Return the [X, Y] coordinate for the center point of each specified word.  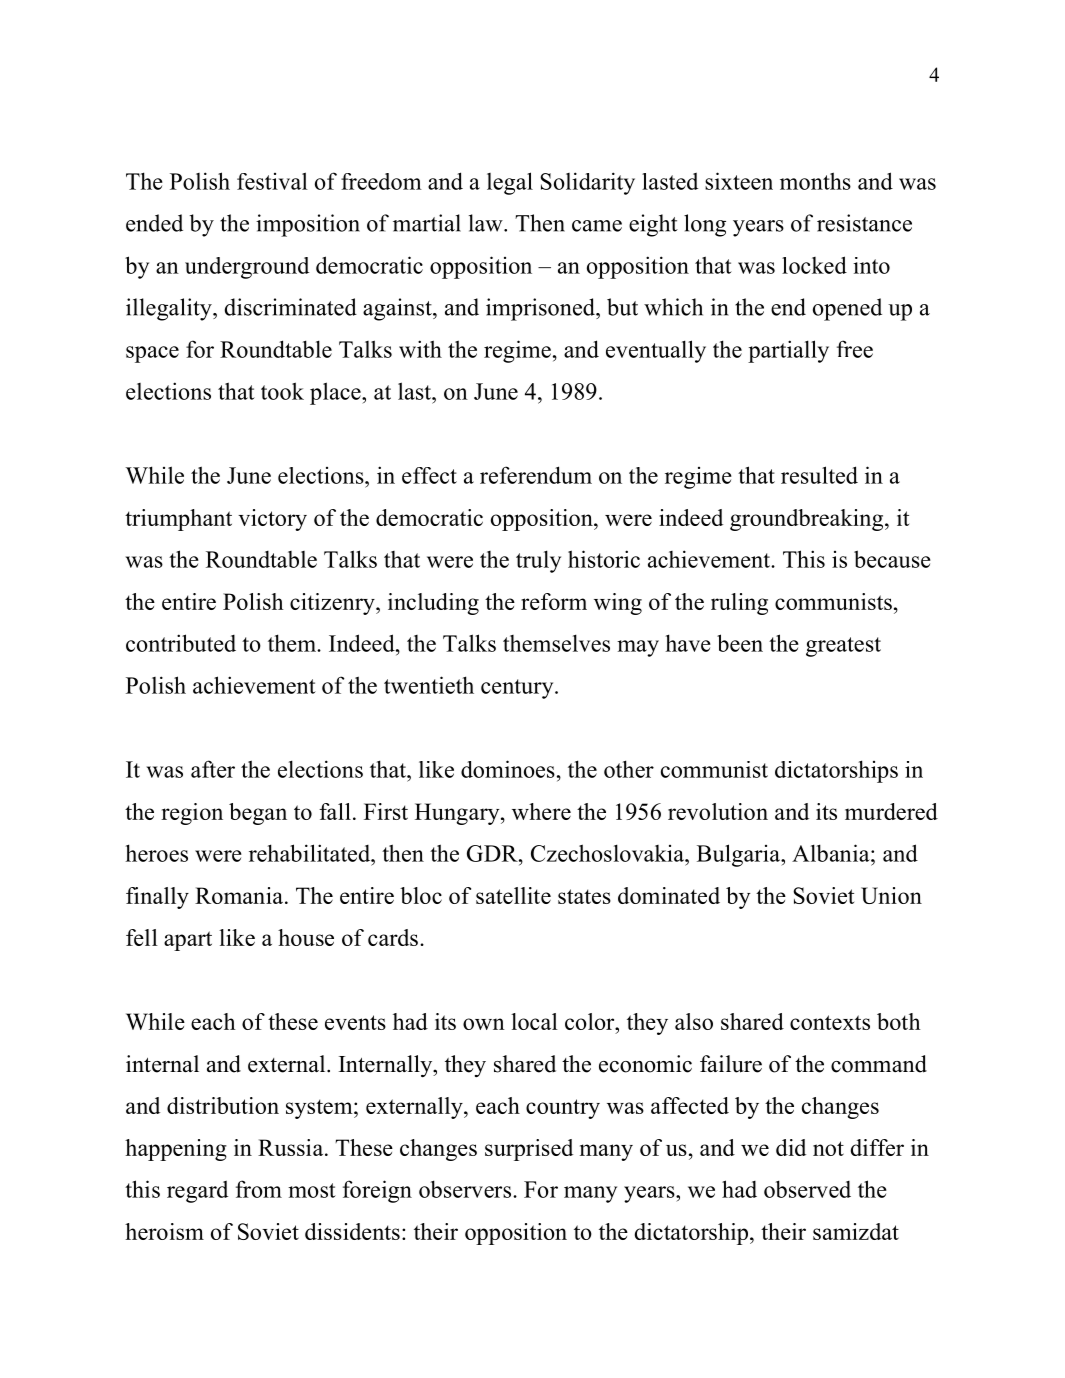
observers [465, 1189]
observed [807, 1189]
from [259, 1189]
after [213, 769]
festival [272, 181]
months [815, 181]
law [487, 223]
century [518, 689]
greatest [843, 647]
